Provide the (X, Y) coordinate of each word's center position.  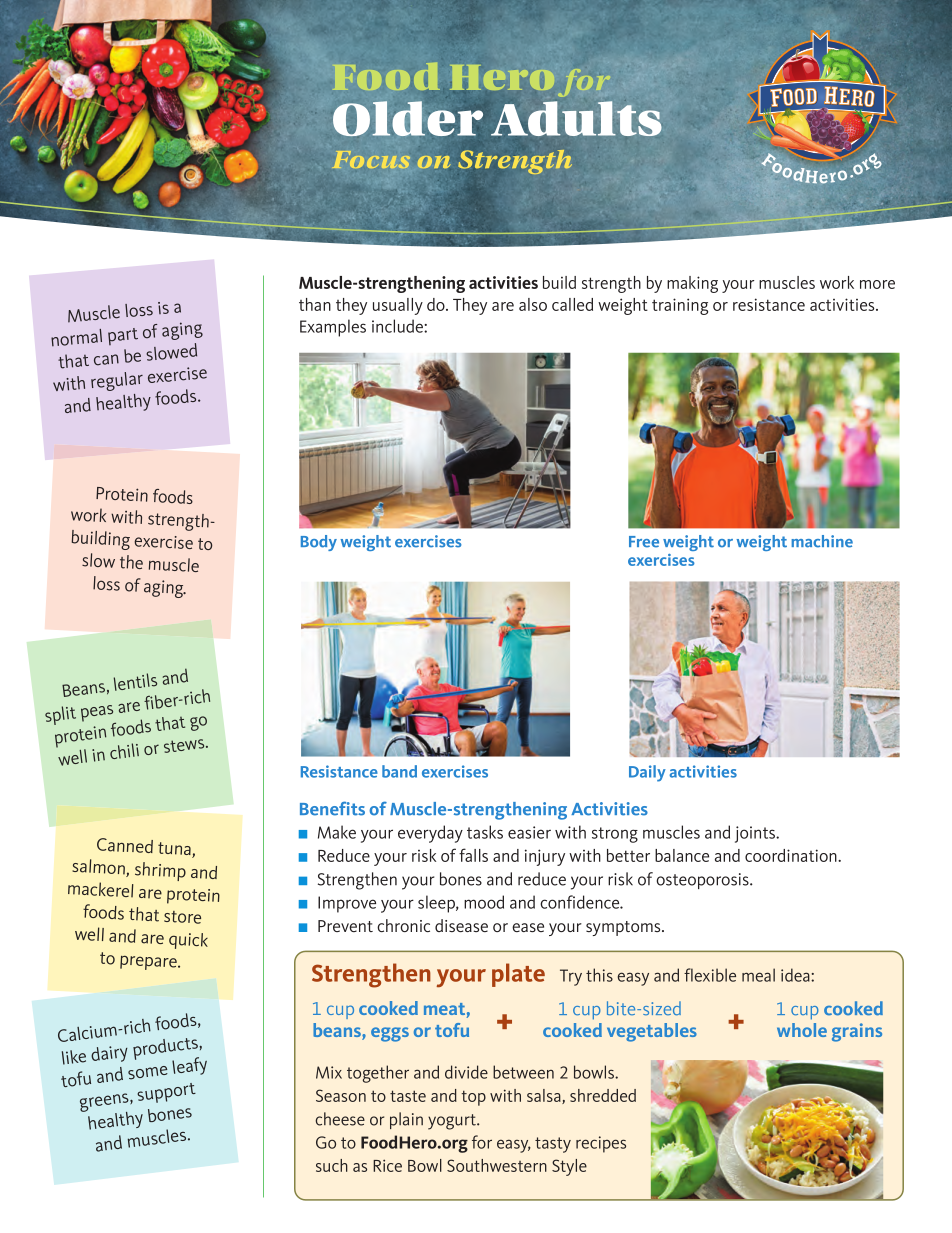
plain (406, 1120)
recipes (601, 1144)
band (399, 771)
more (877, 284)
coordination (792, 855)
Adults (576, 119)
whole (802, 1030)
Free (644, 542)
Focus (372, 159)
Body (319, 543)
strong (615, 835)
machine (822, 541)
